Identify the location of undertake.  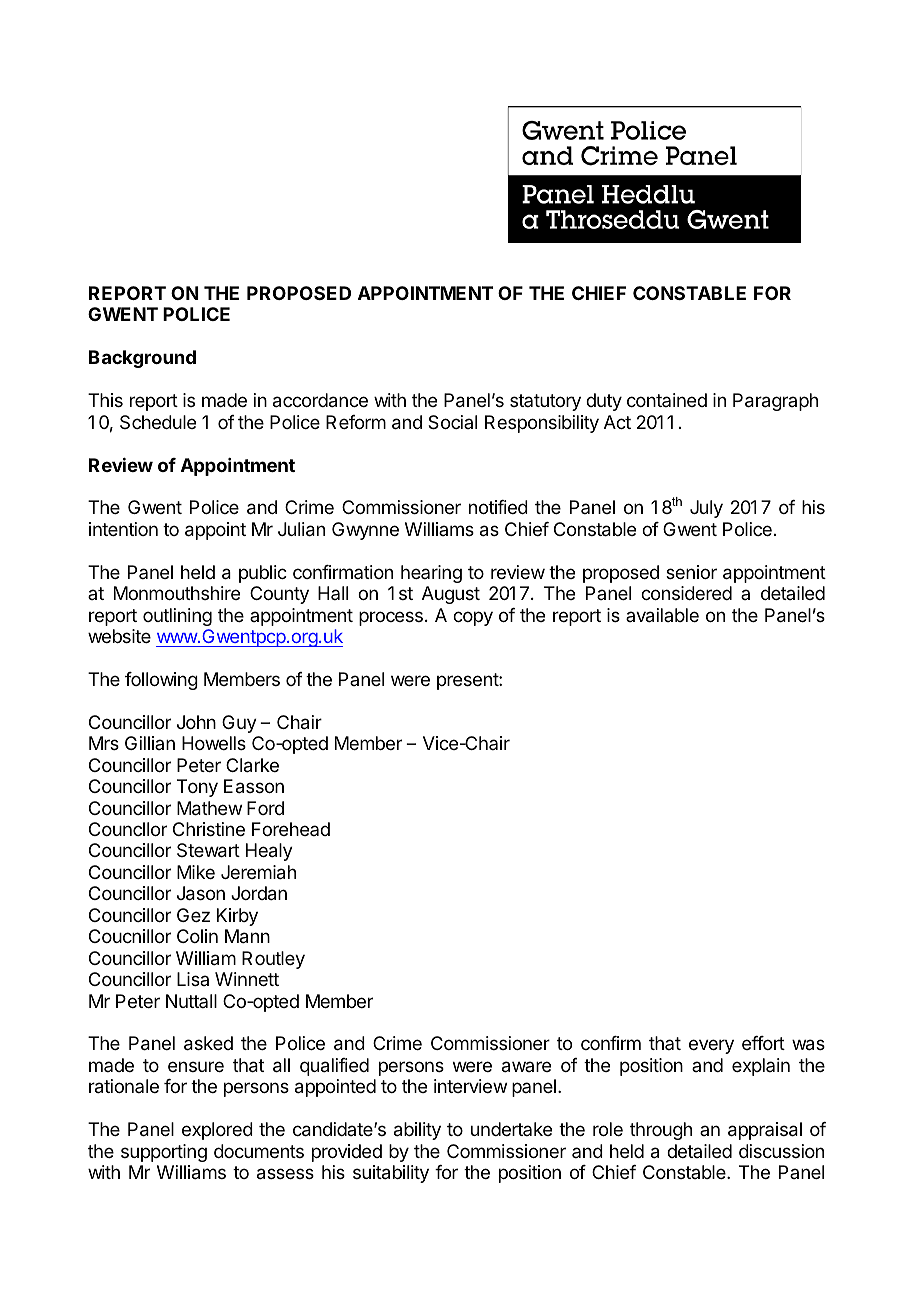
(511, 1129).
